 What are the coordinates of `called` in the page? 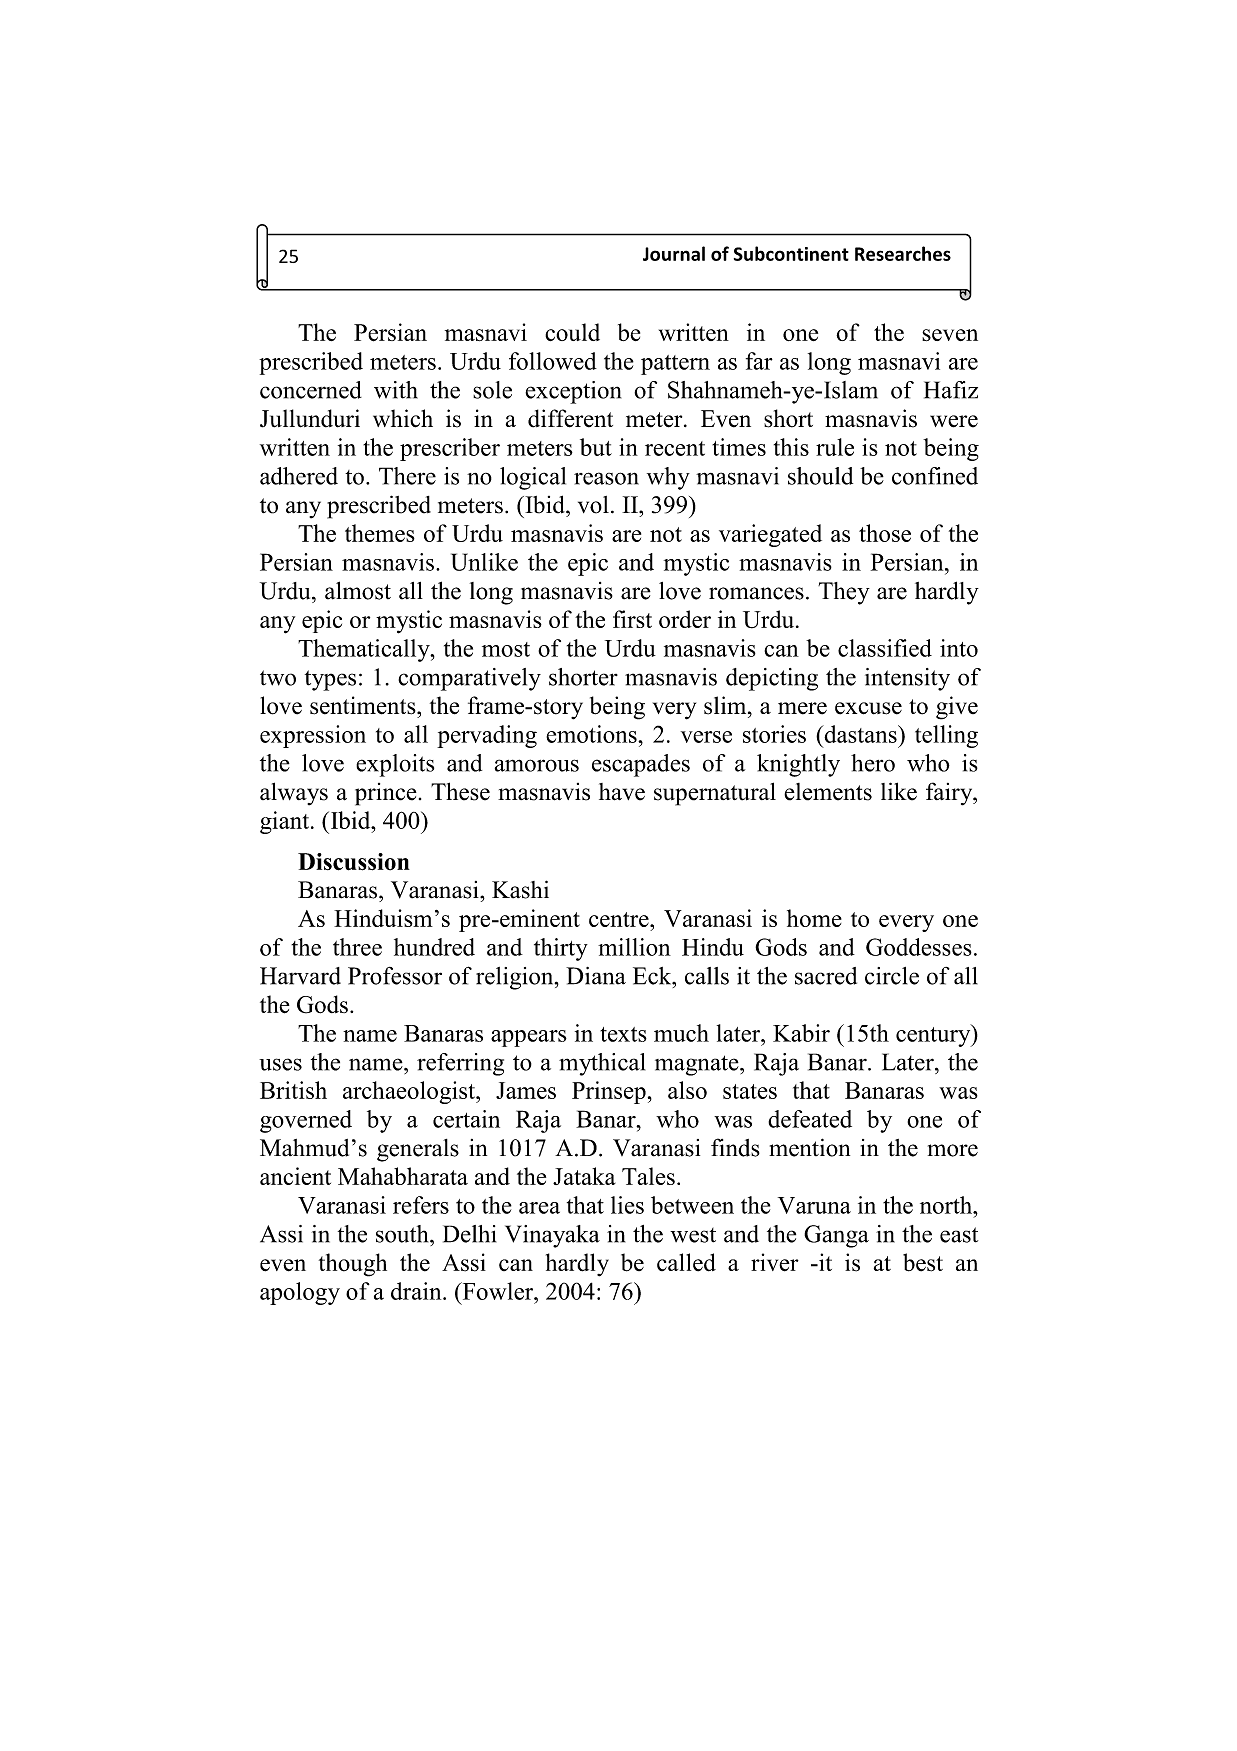 It's located at (686, 1262).
